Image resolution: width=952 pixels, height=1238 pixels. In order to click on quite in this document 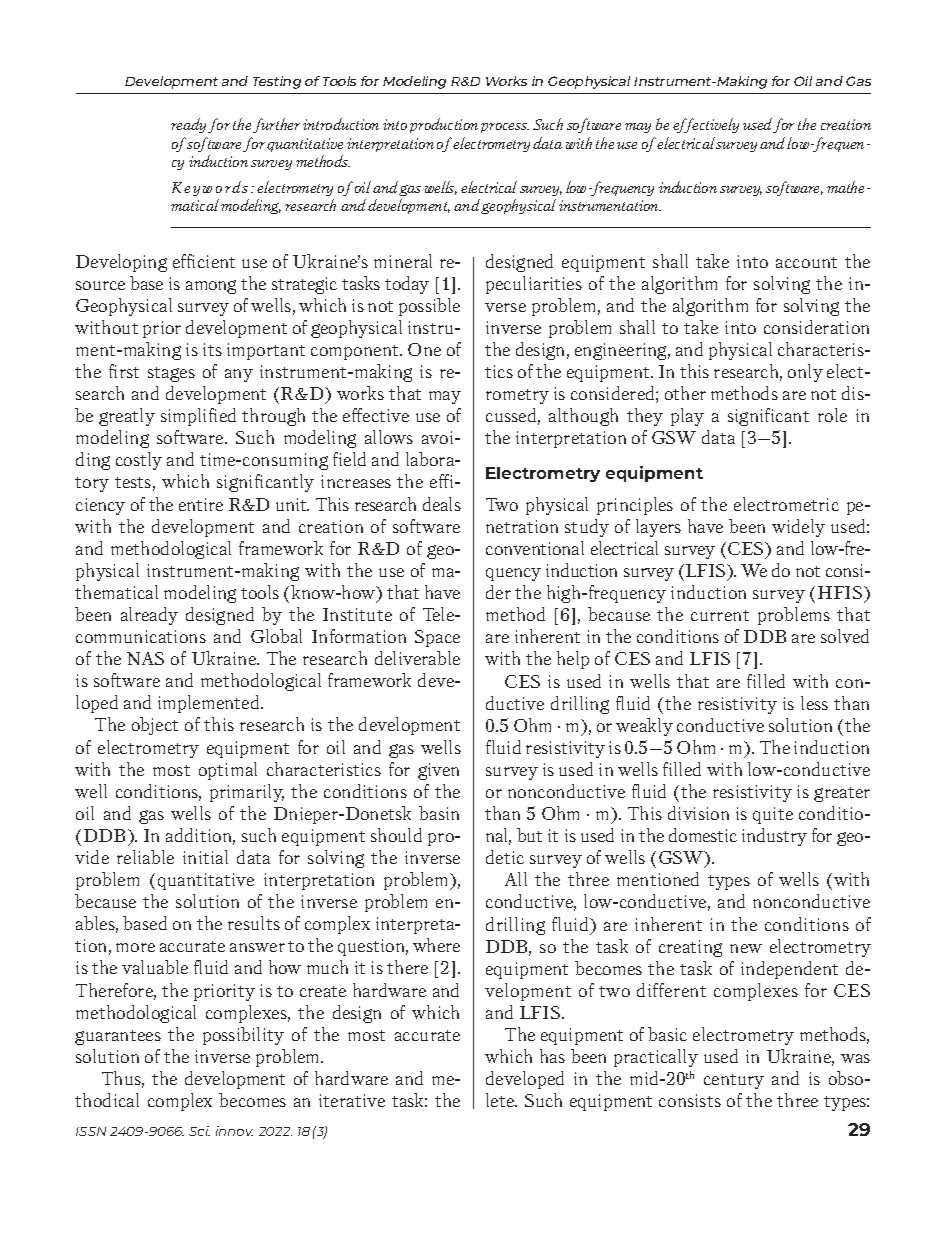, I will do `click(773, 815)`.
